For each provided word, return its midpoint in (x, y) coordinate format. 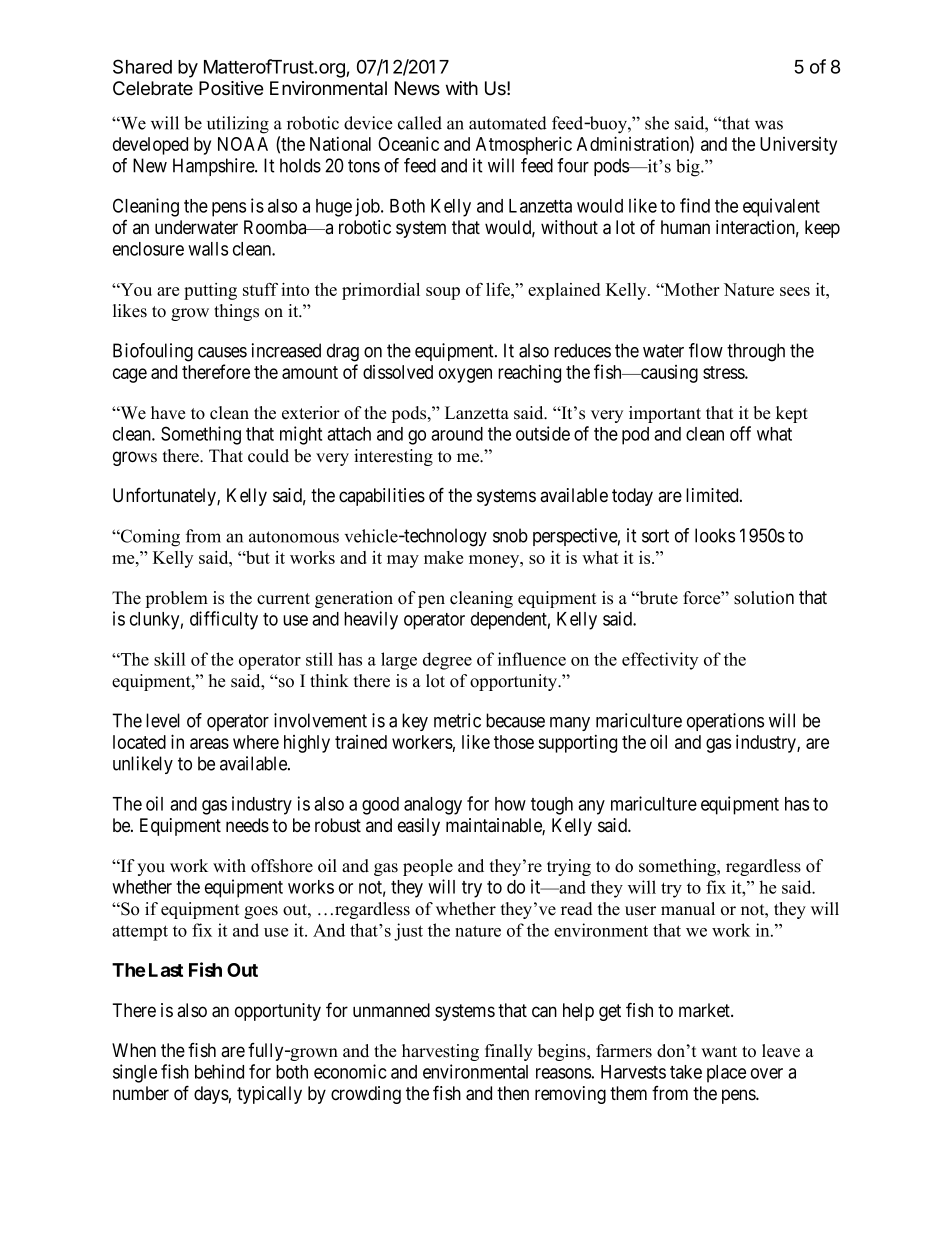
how (510, 804)
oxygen (465, 375)
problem (176, 599)
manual (688, 909)
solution (764, 598)
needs (247, 825)
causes (222, 352)
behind (219, 1071)
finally (509, 1052)
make (443, 557)
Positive (231, 88)
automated (508, 123)
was (769, 125)
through (756, 352)
